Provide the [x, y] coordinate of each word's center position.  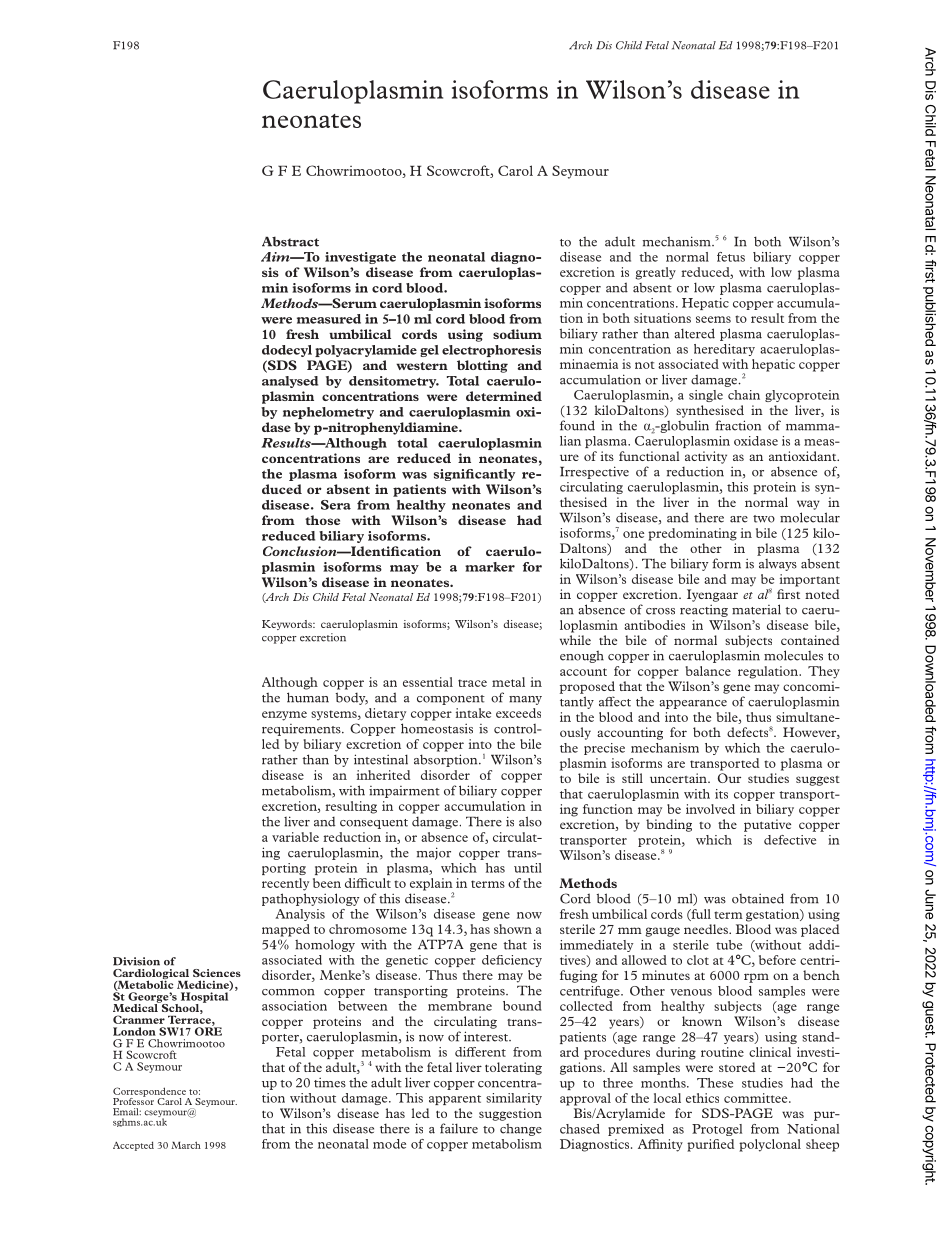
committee [757, 1098]
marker [490, 567]
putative [767, 825]
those [322, 520]
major [434, 853]
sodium [517, 334]
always [778, 565]
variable [295, 837]
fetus [731, 257]
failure [459, 1128]
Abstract [290, 241]
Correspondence [150, 1093]
